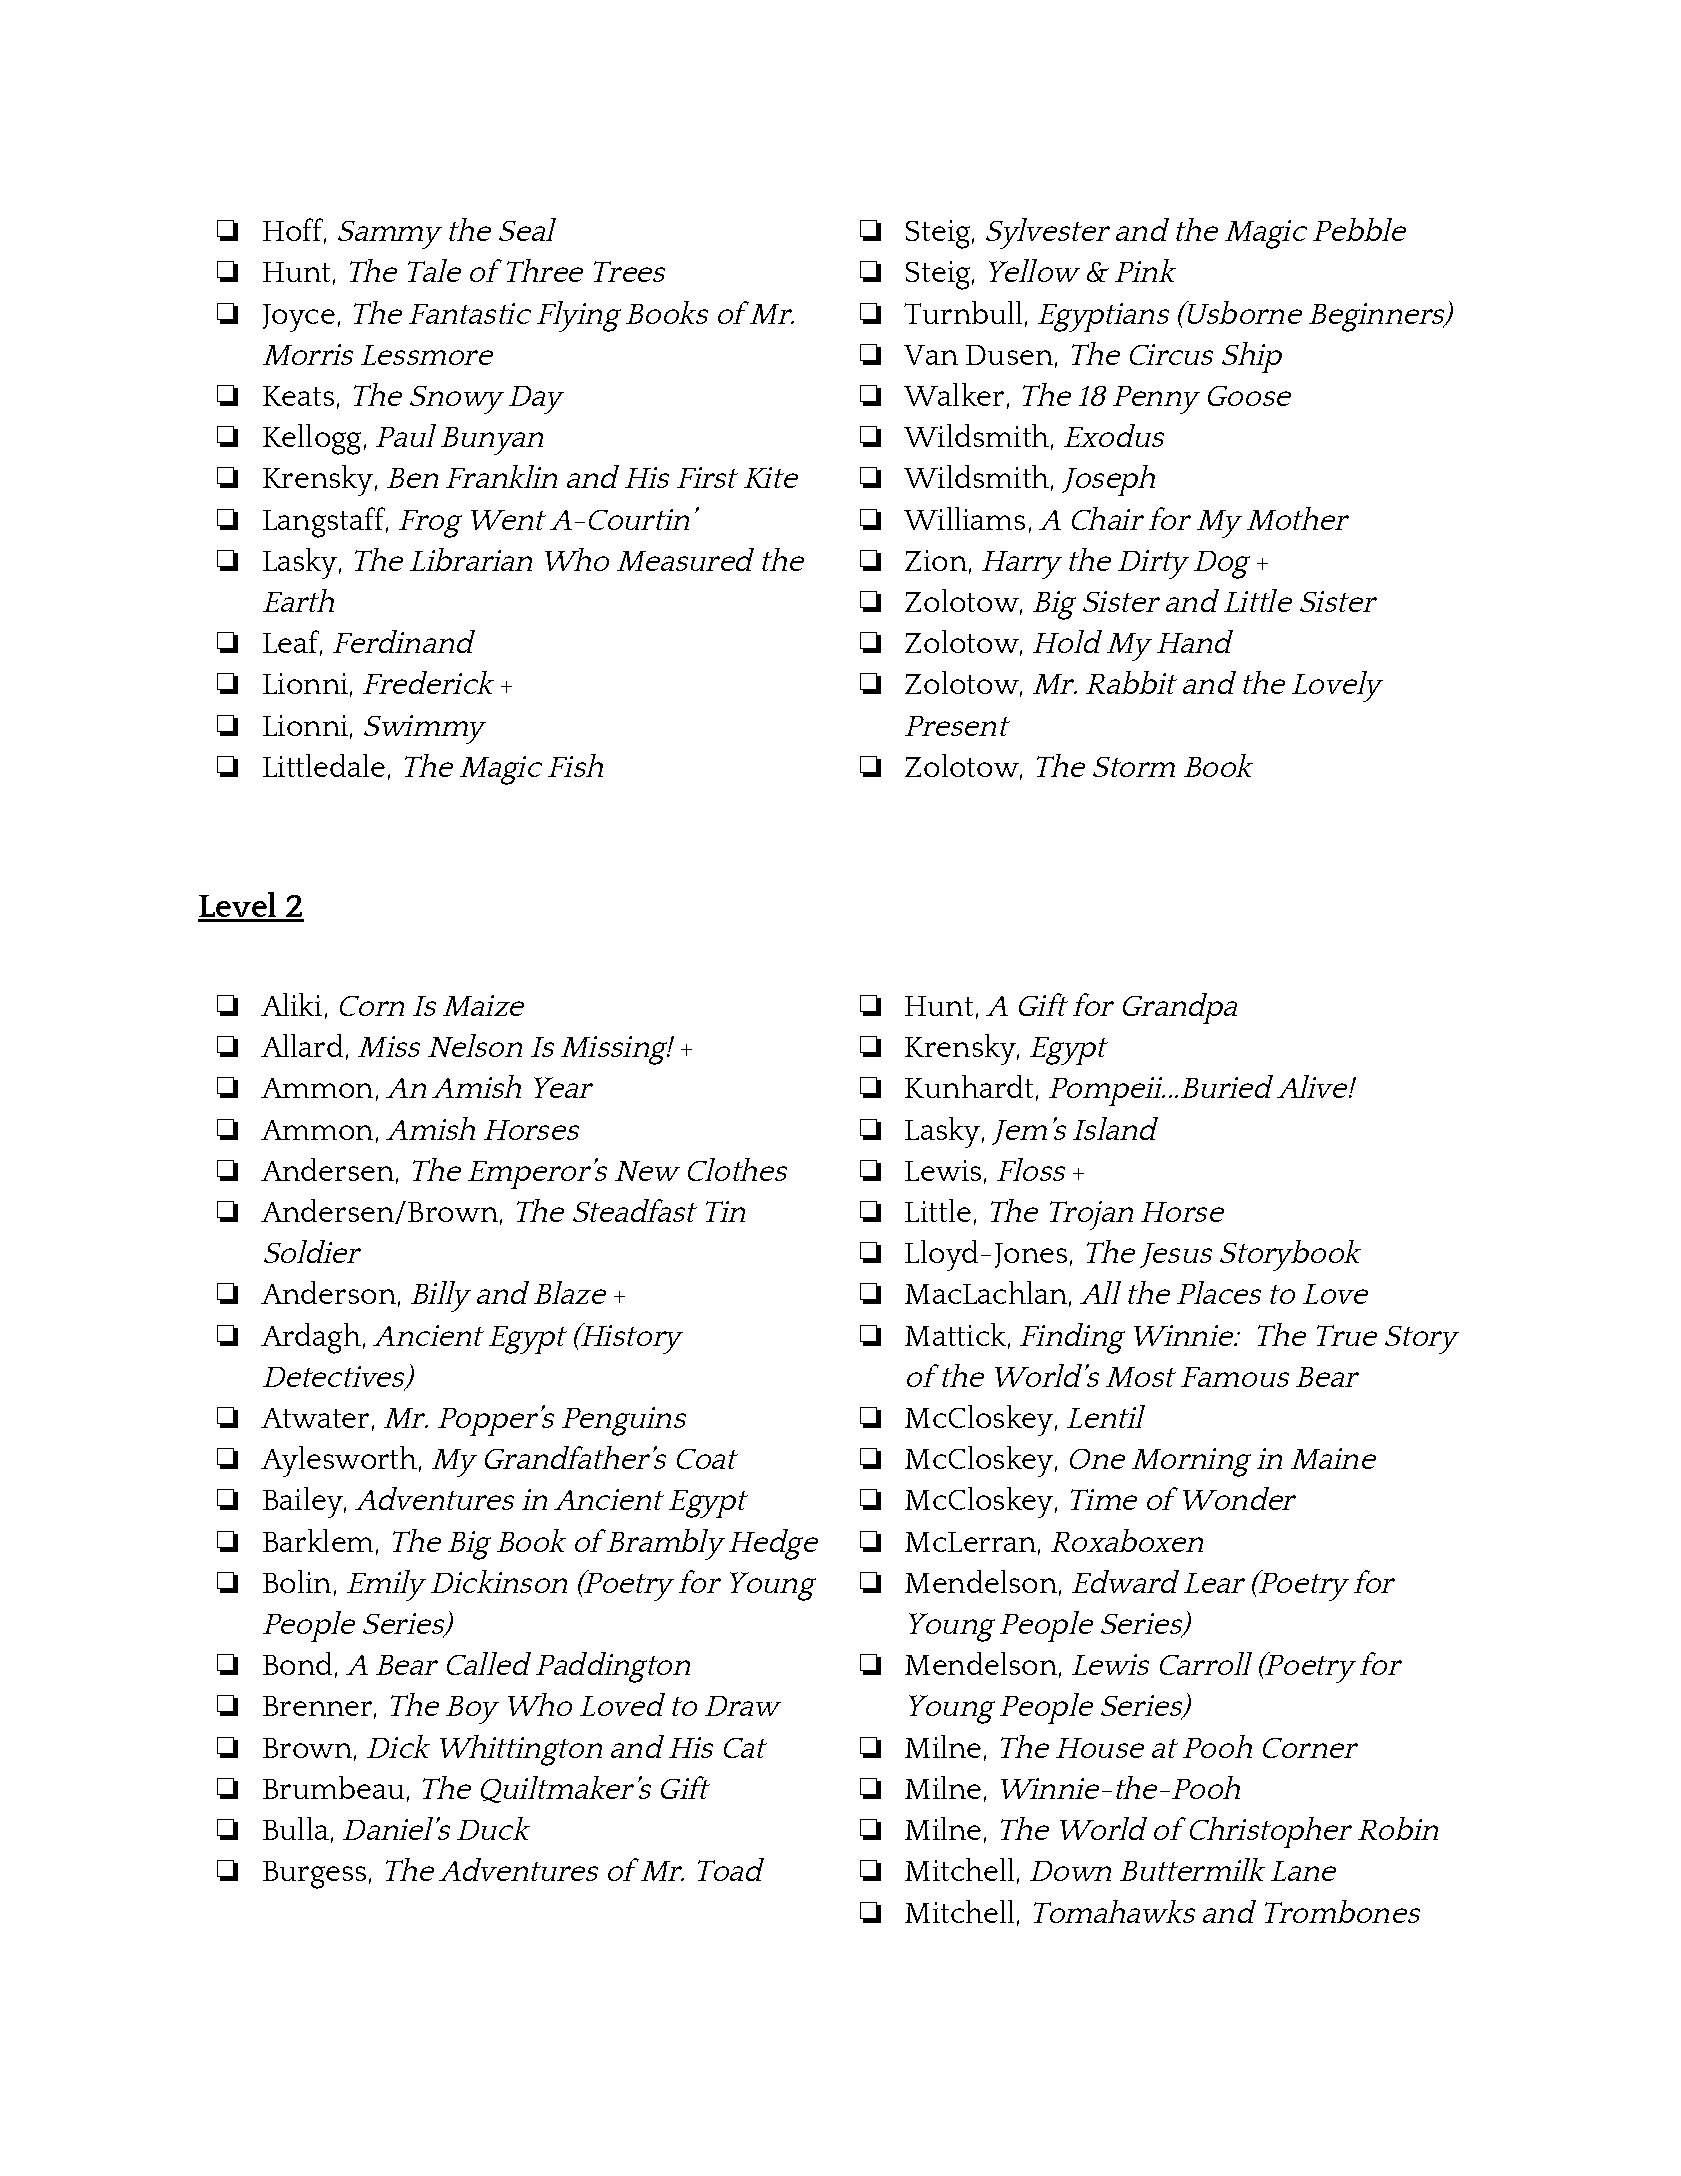  I want to click on Turnbull, so click(963, 312).
